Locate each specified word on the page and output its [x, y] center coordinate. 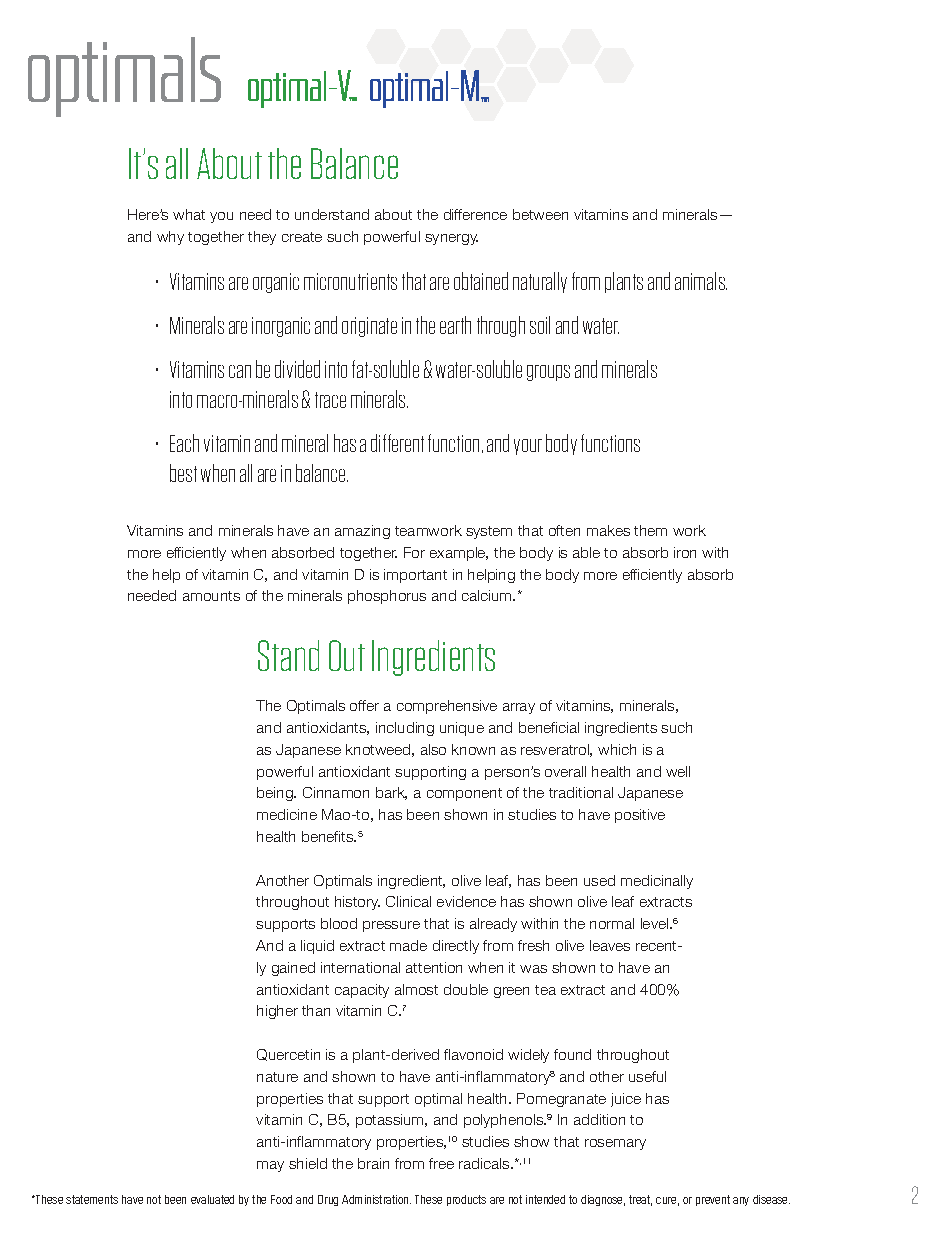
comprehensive [447, 707]
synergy [451, 239]
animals [701, 281]
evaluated [212, 1199]
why [170, 238]
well [678, 771]
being [276, 794]
